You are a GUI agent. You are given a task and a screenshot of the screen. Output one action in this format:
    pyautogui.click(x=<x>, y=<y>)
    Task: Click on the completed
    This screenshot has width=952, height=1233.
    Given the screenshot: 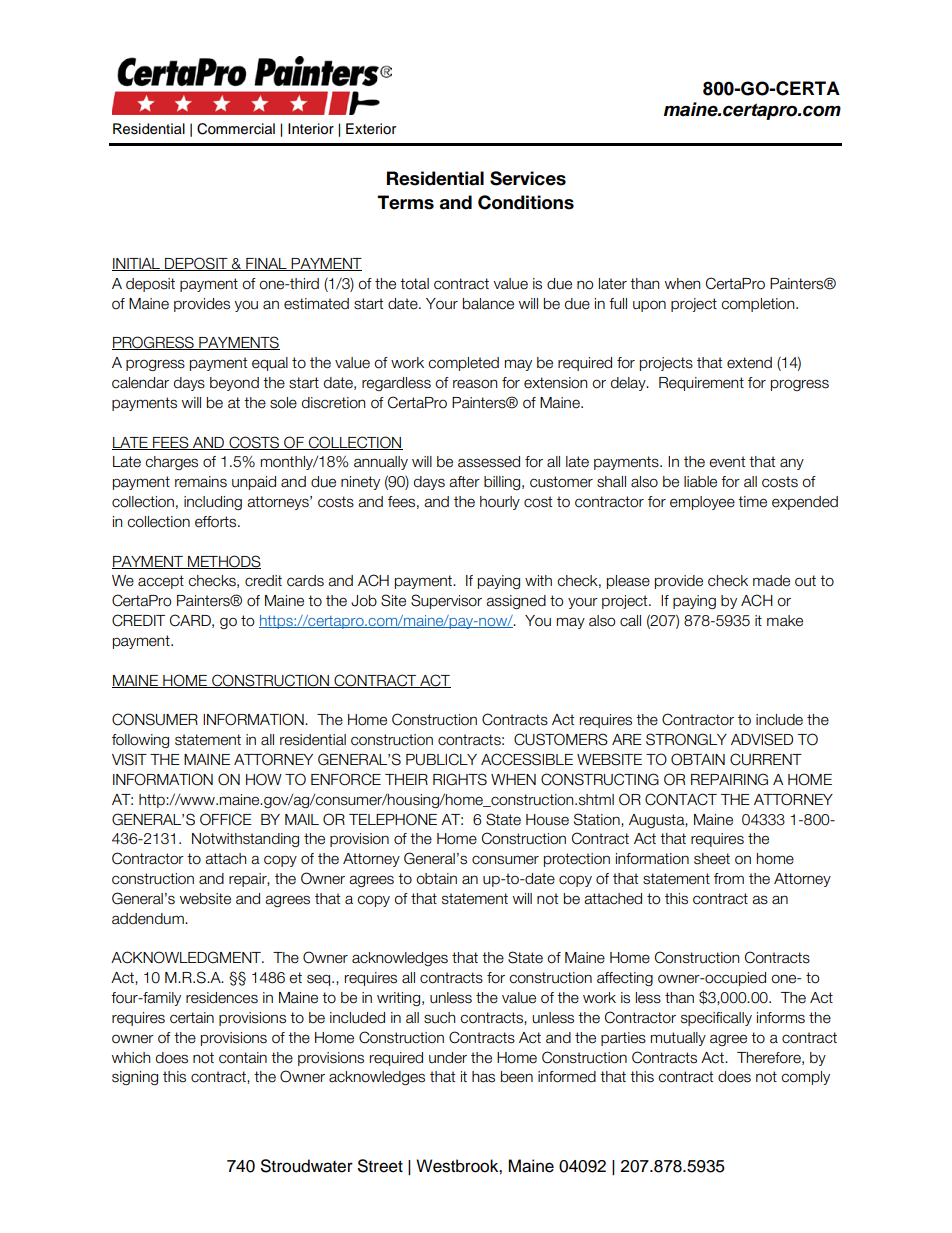 What is the action you would take?
    pyautogui.click(x=463, y=364)
